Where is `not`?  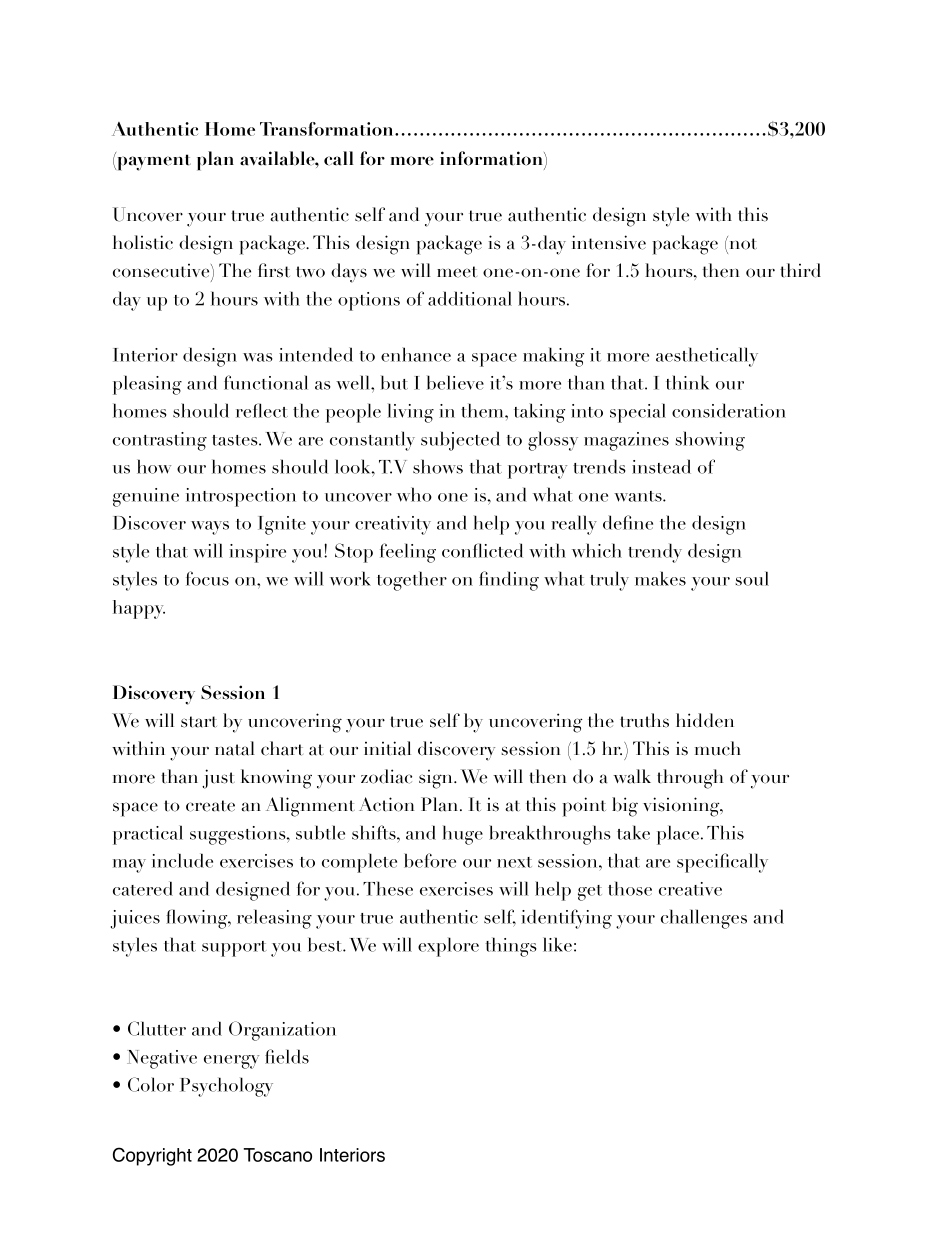 not is located at coordinates (742, 243).
